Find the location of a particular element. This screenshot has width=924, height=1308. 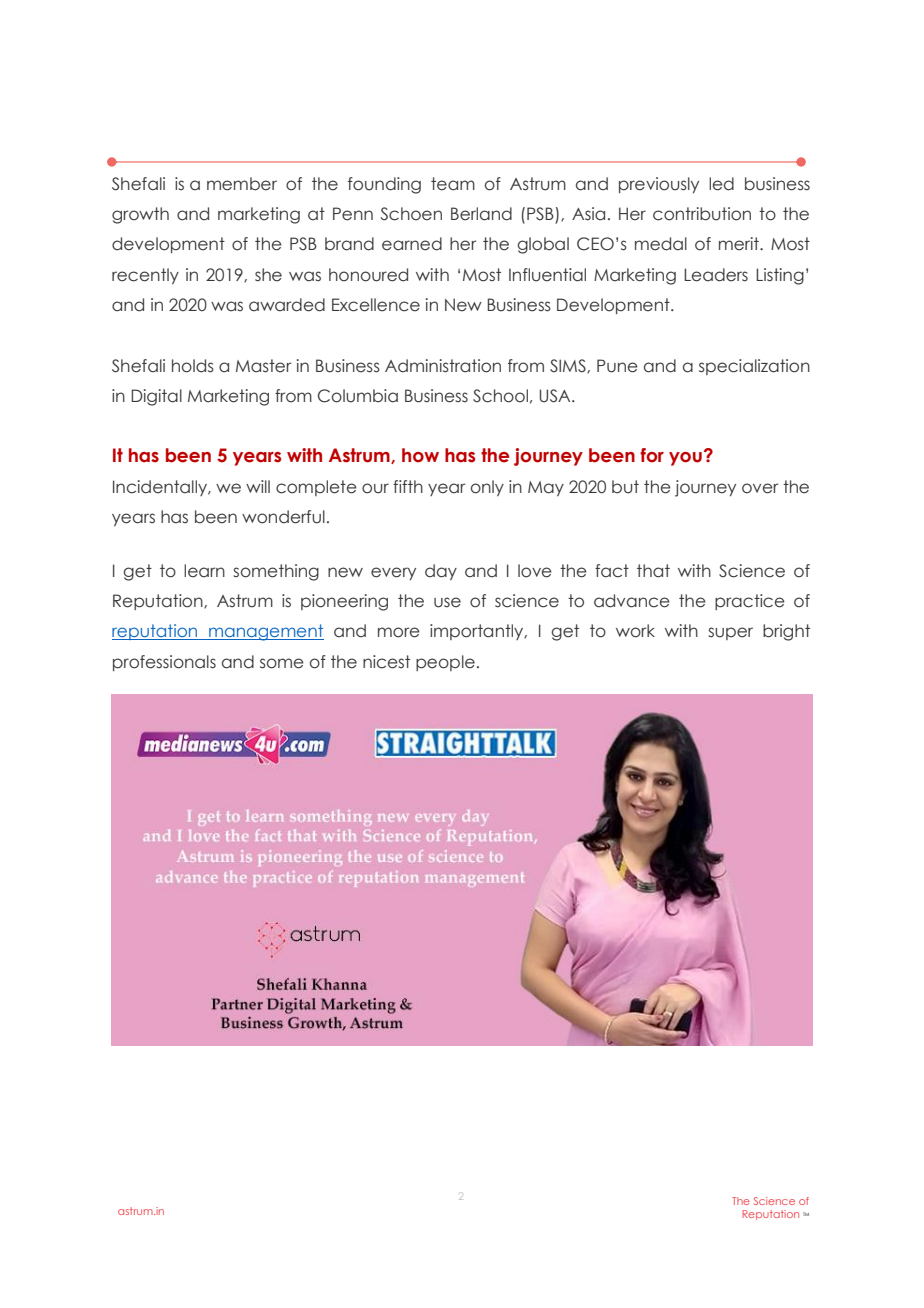

Digital is located at coordinates (156, 397).
